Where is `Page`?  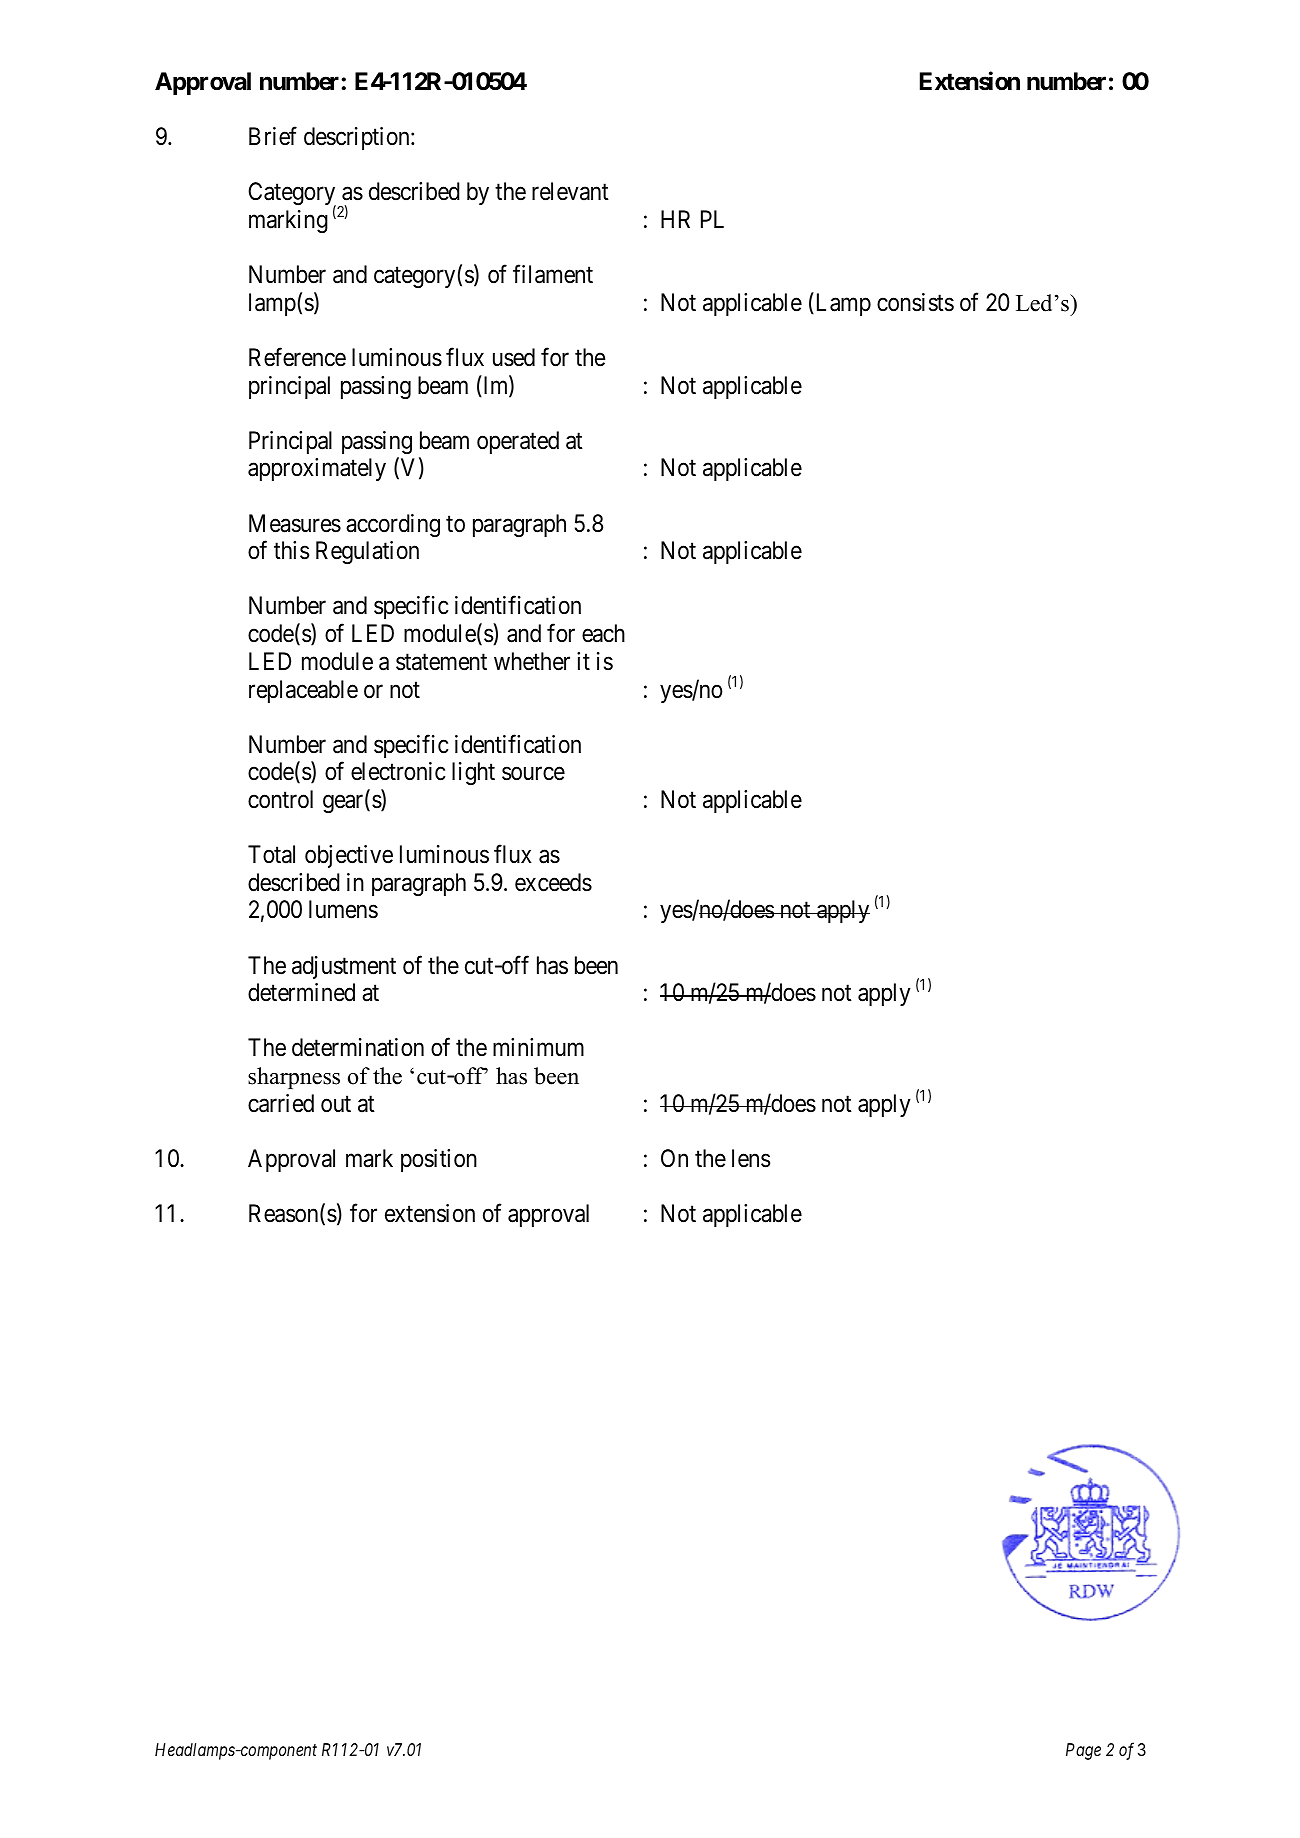
Page is located at coordinates (1083, 1751).
